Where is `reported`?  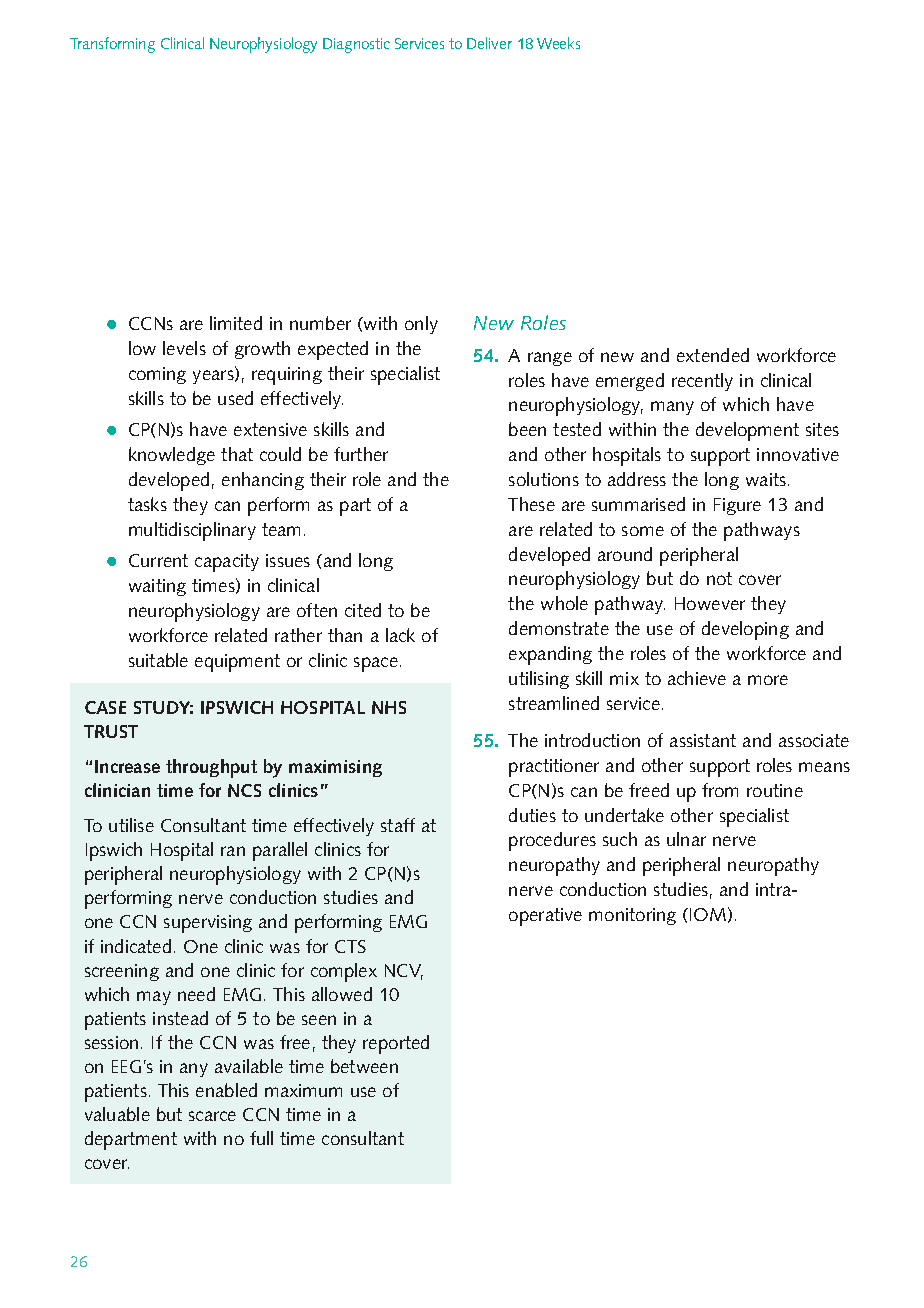
reported is located at coordinates (396, 1044).
